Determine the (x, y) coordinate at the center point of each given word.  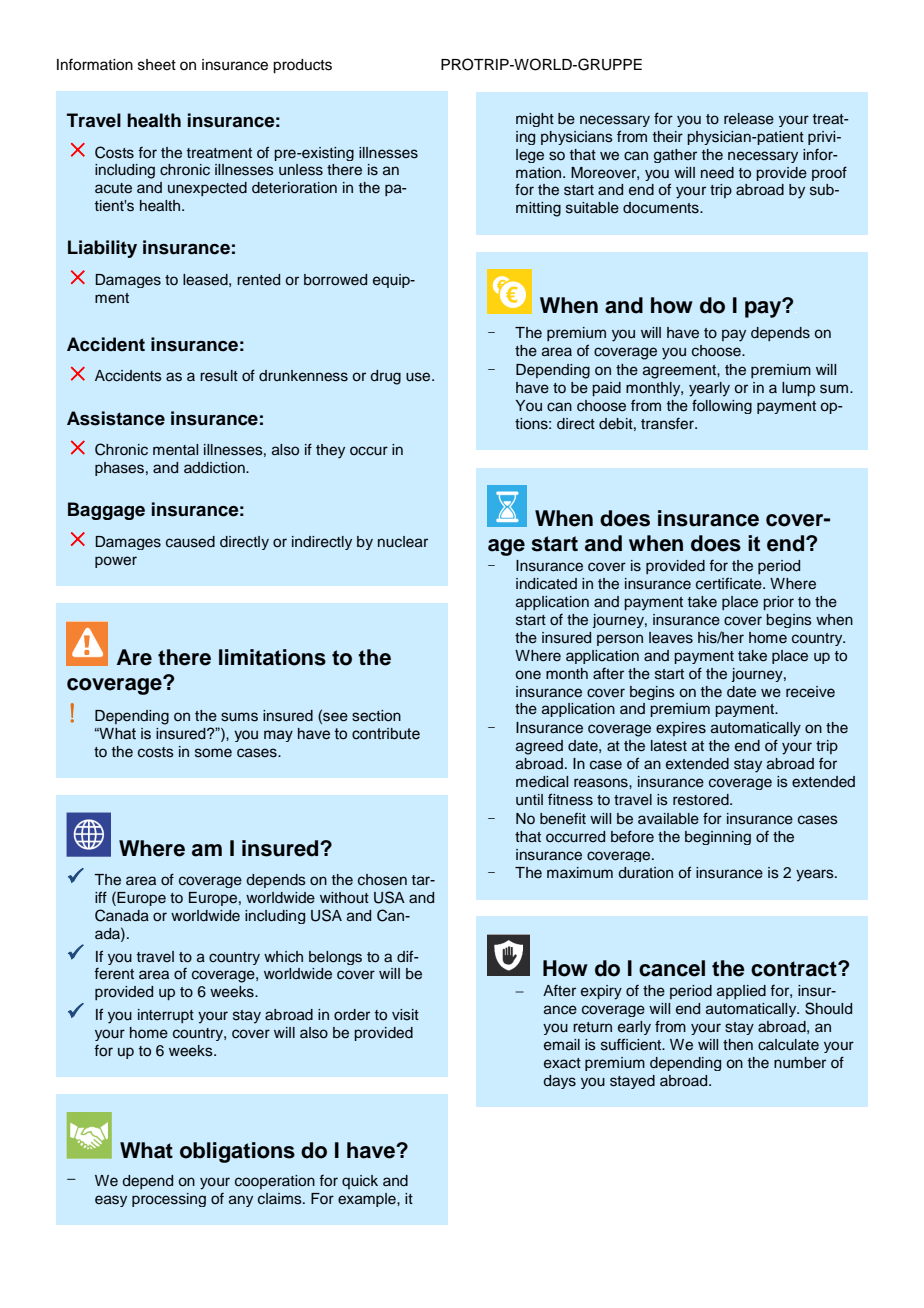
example (368, 1200)
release (749, 119)
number (800, 1063)
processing (169, 1200)
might (535, 120)
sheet (157, 65)
